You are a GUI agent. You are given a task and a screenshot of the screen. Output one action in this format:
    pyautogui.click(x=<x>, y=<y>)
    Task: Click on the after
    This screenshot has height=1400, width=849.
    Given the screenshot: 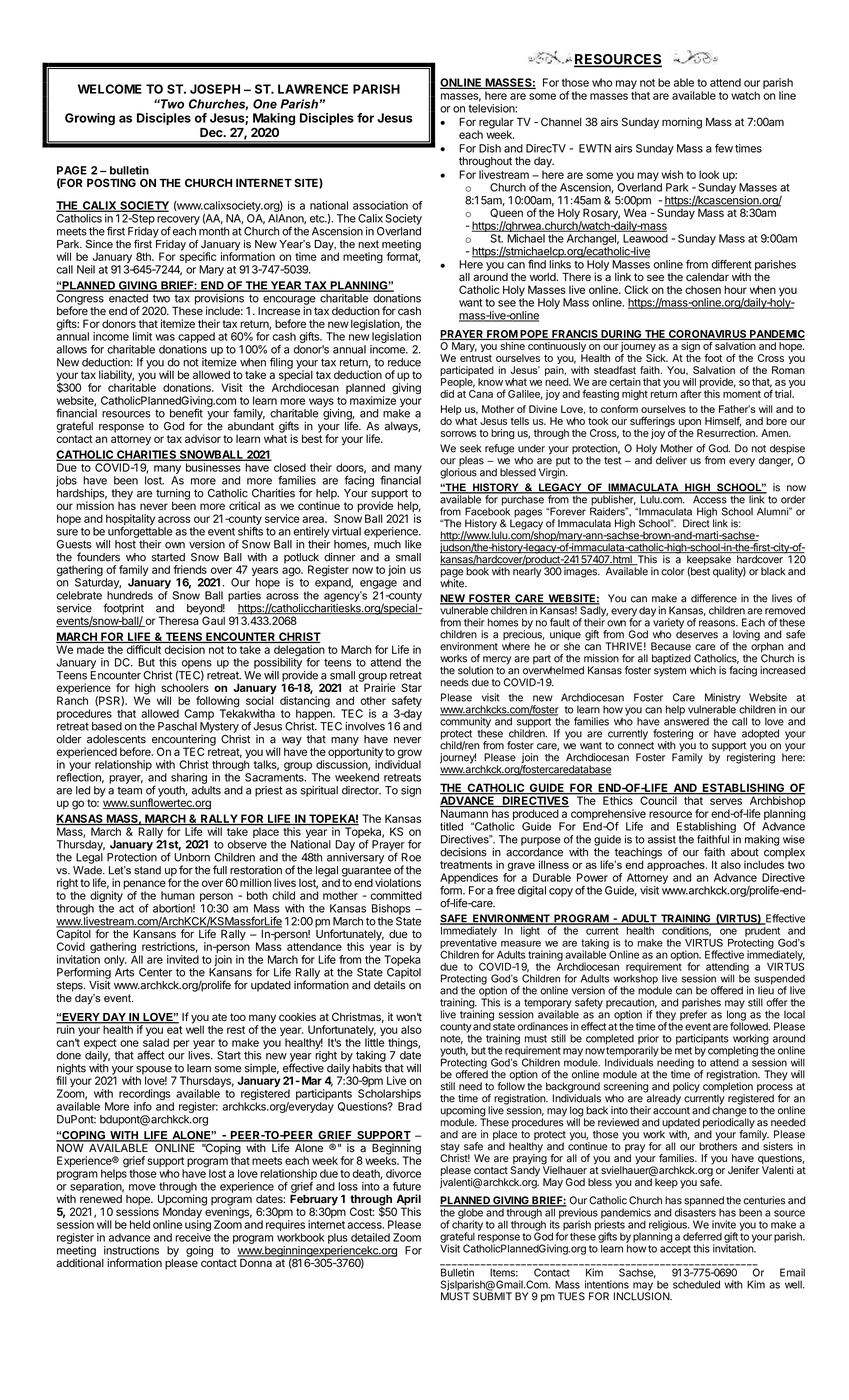 What is the action you would take?
    pyautogui.click(x=691, y=393)
